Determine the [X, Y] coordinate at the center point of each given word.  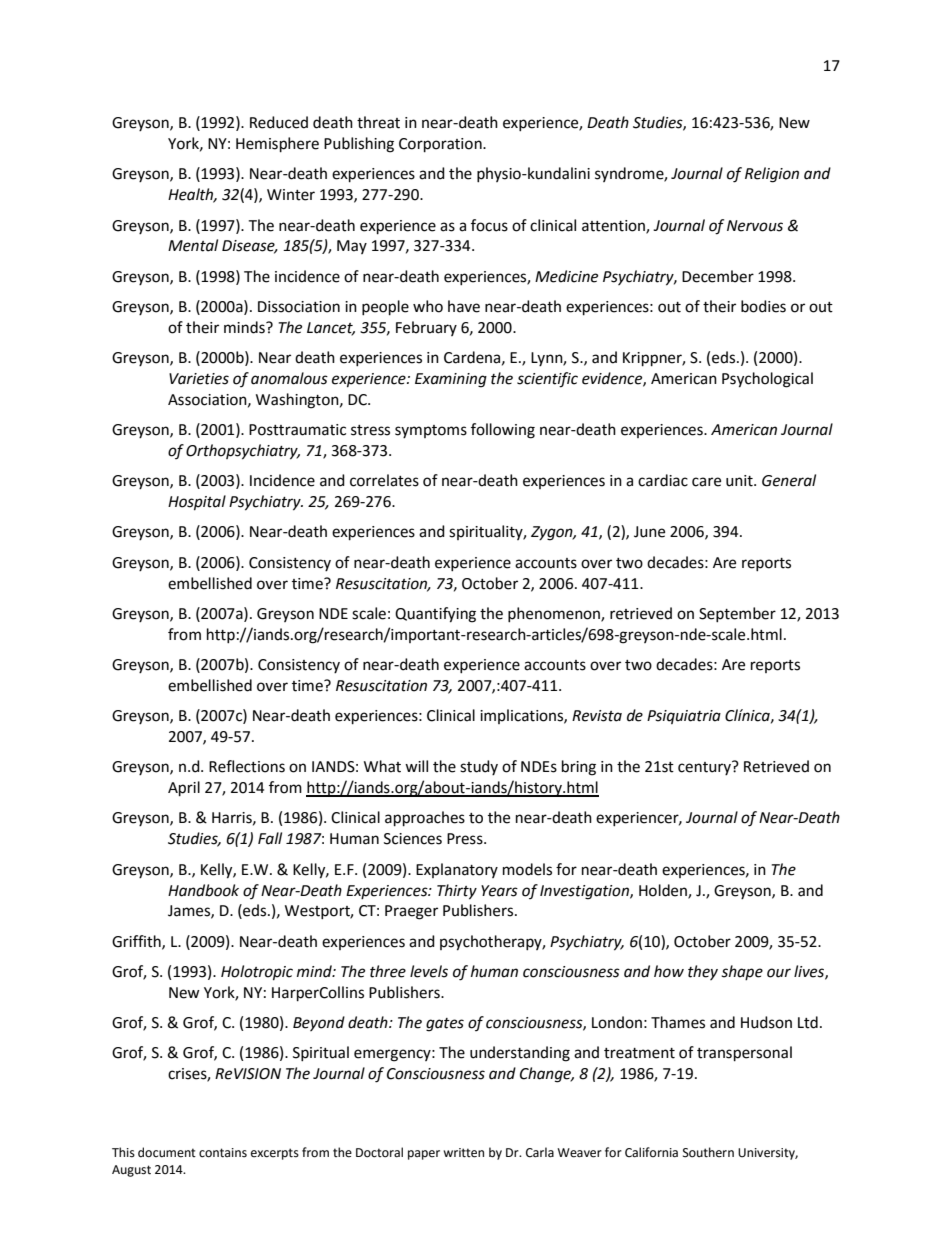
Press [466, 839]
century [705, 768]
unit [740, 481]
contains [223, 1153]
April [184, 789]
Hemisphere [277, 145]
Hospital [197, 503]
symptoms [431, 431]
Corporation [441, 145]
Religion [772, 175]
